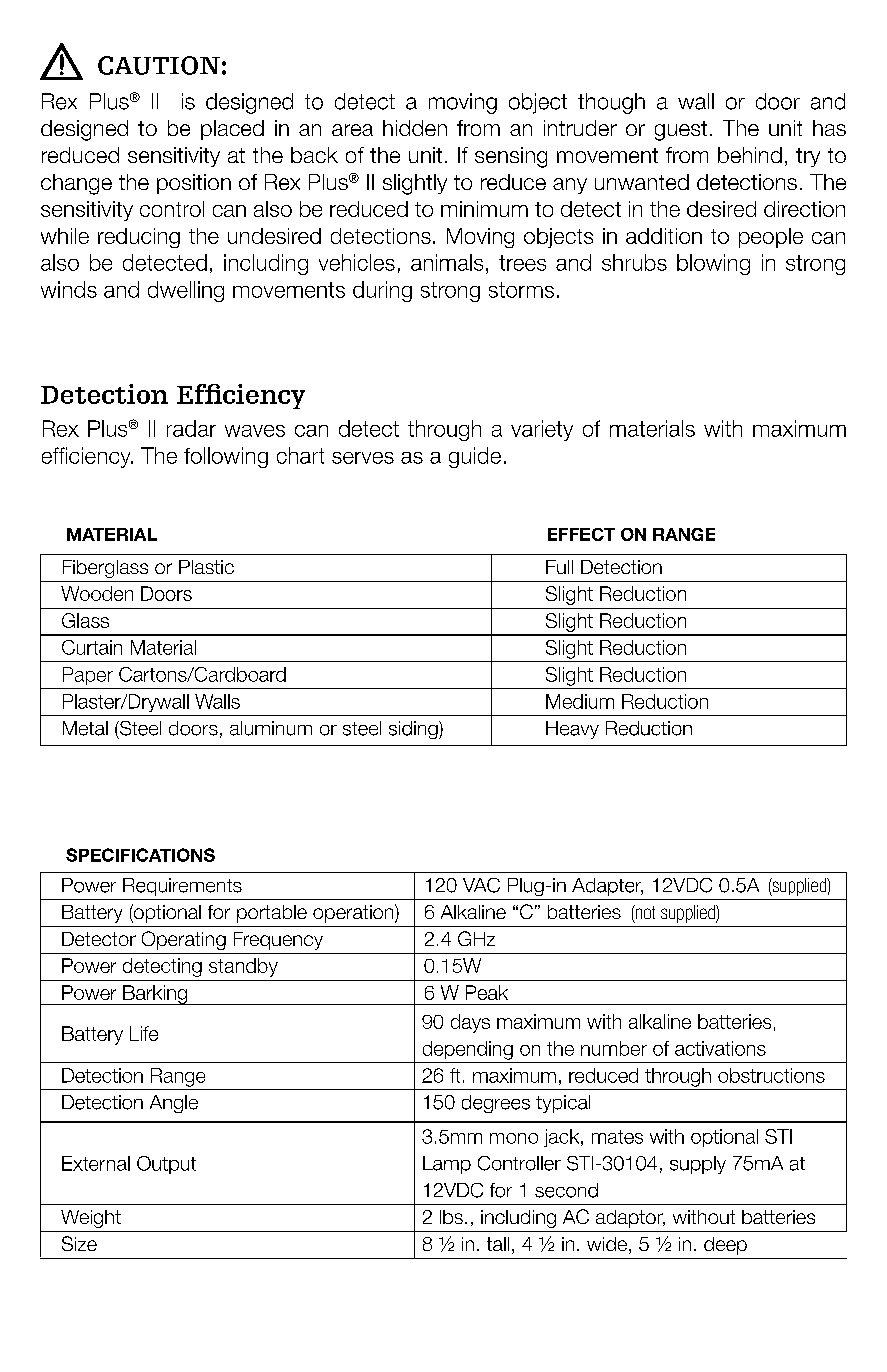 The height and width of the screenshot is (1372, 887). I want to click on deep, so click(725, 1246).
